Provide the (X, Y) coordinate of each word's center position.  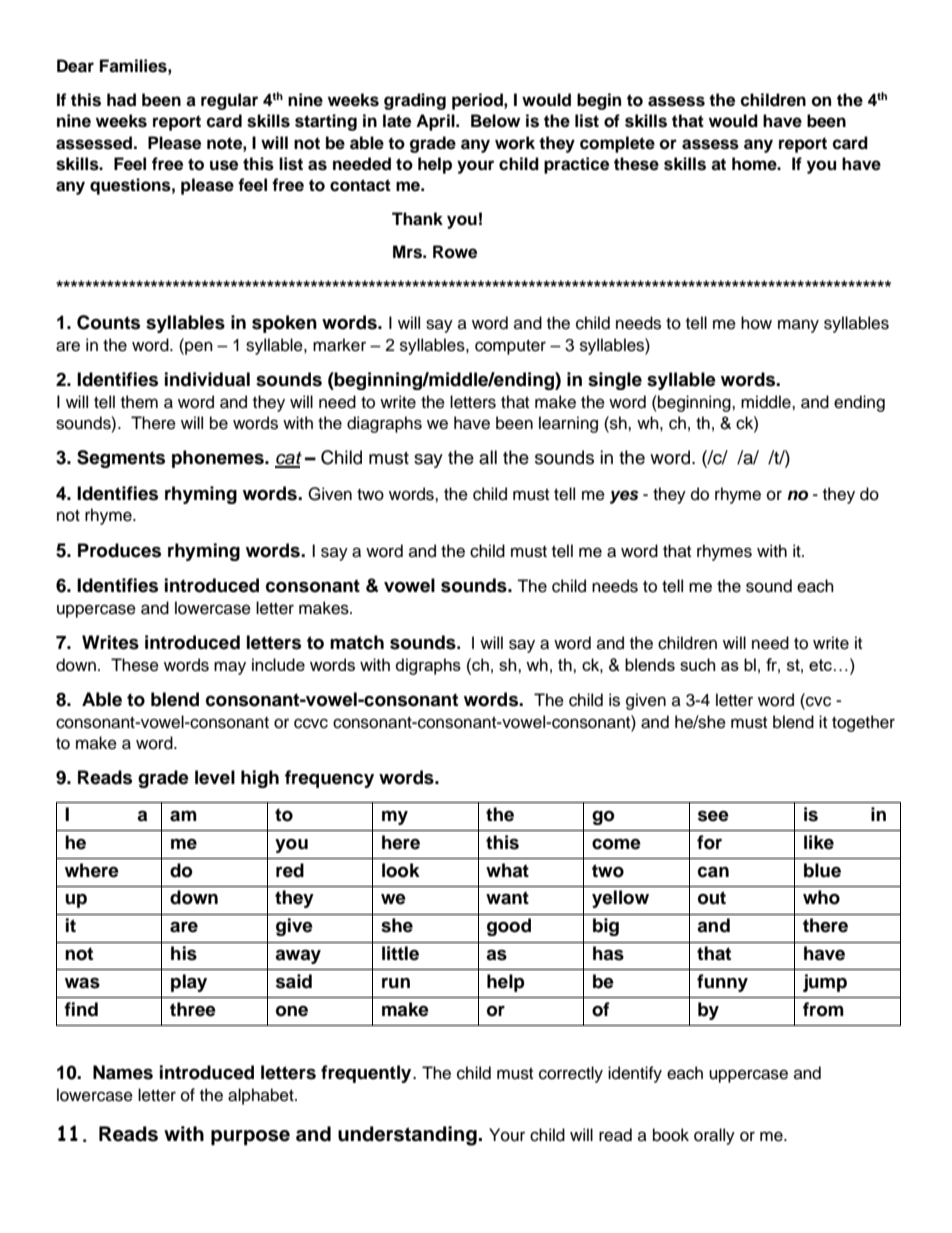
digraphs (428, 666)
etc (820, 665)
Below (495, 121)
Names (123, 1072)
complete (617, 144)
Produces (119, 550)
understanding (407, 1136)
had (121, 100)
